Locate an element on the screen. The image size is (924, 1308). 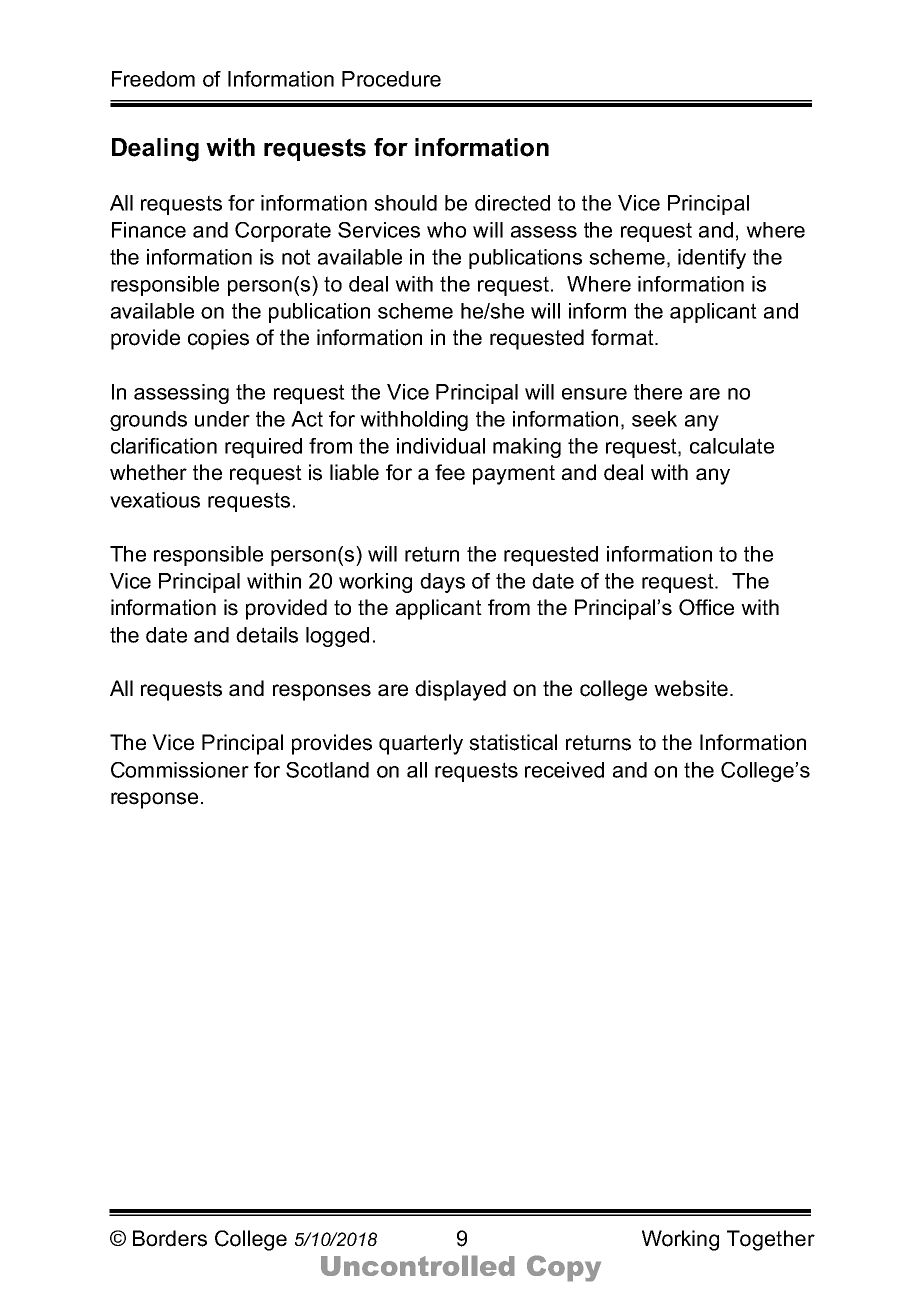
Borders is located at coordinates (170, 1238).
